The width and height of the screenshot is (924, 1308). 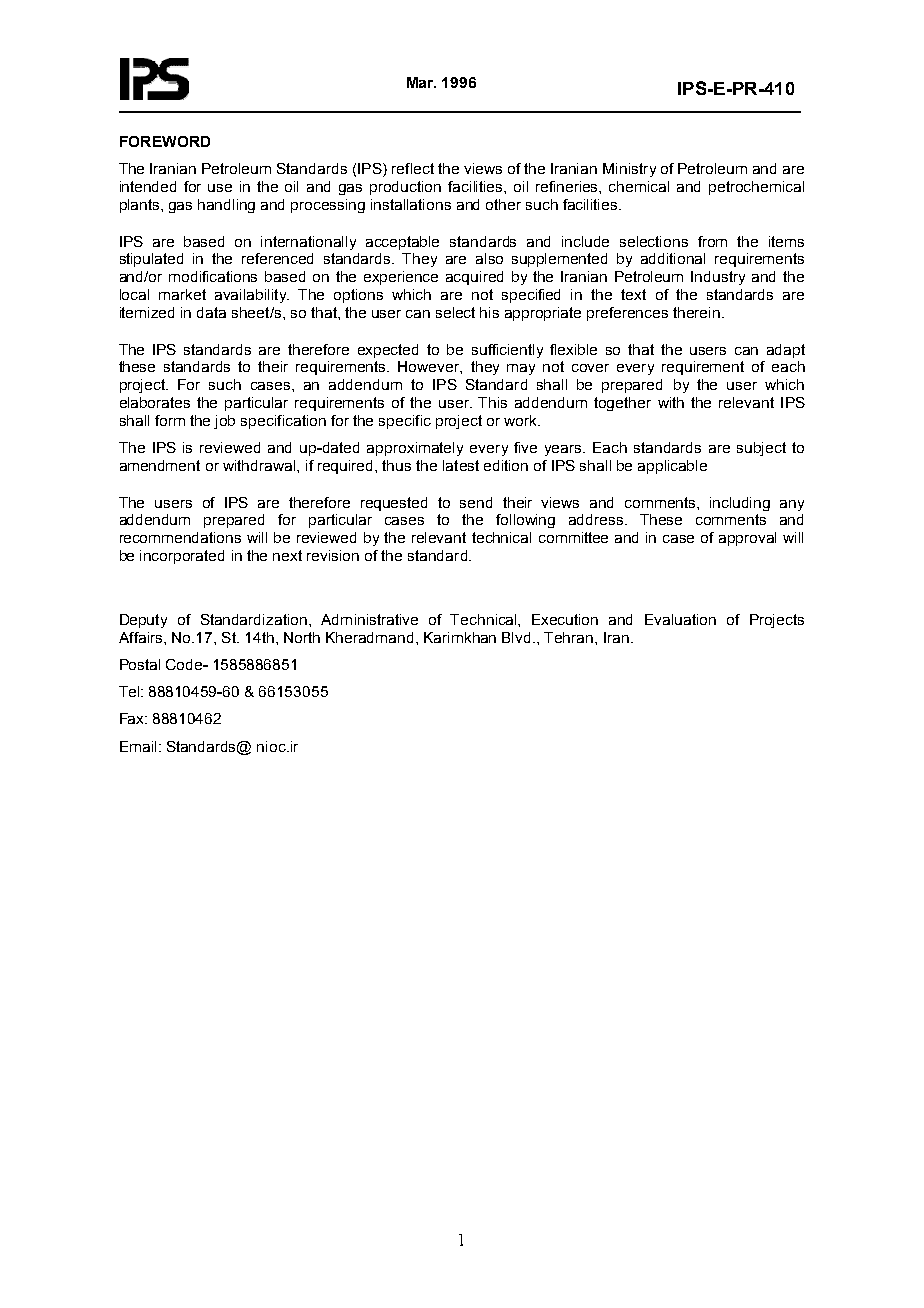 What do you see at coordinates (680, 619) in the screenshot?
I see `Evaluation` at bounding box center [680, 619].
